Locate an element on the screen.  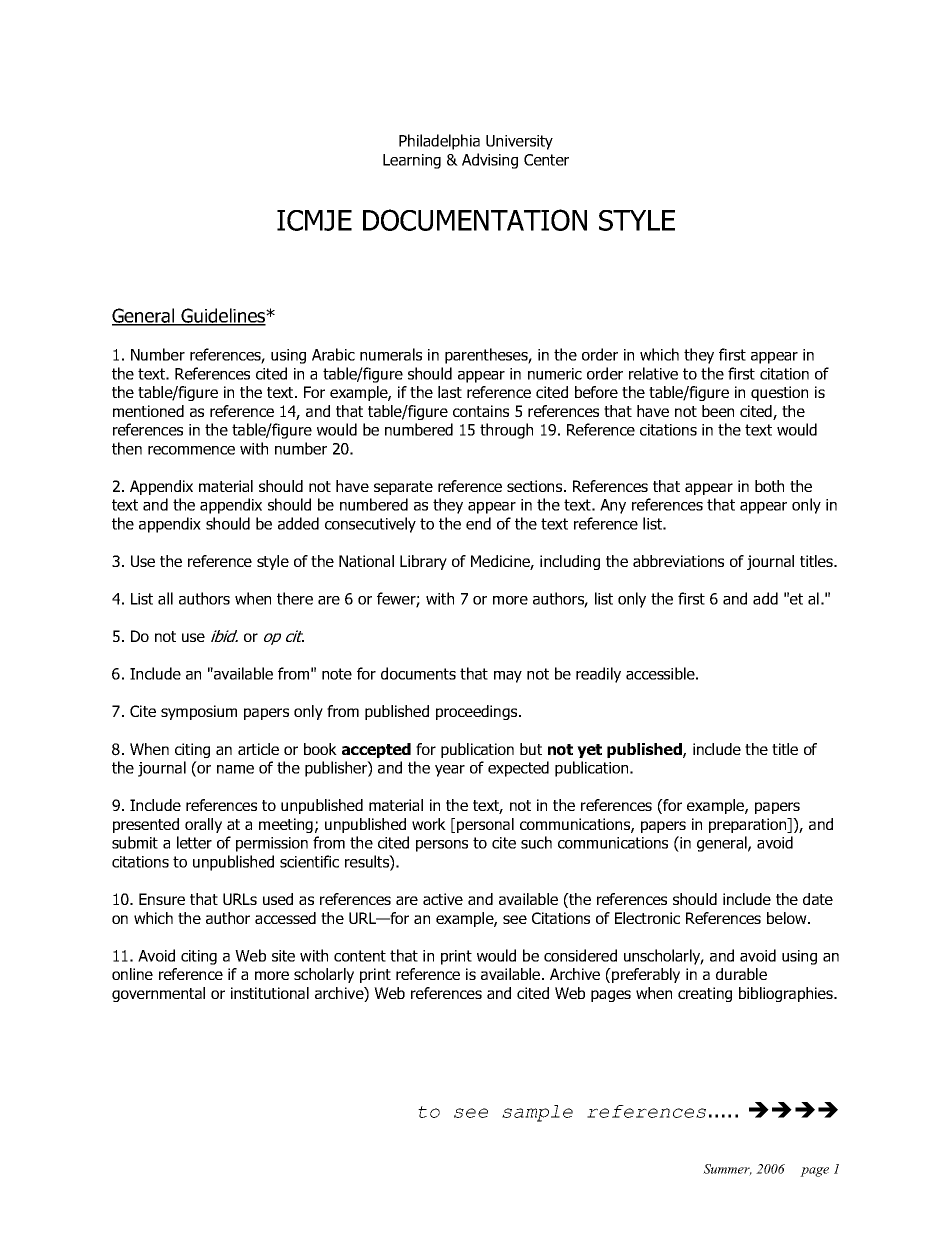
Center is located at coordinates (546, 160).
